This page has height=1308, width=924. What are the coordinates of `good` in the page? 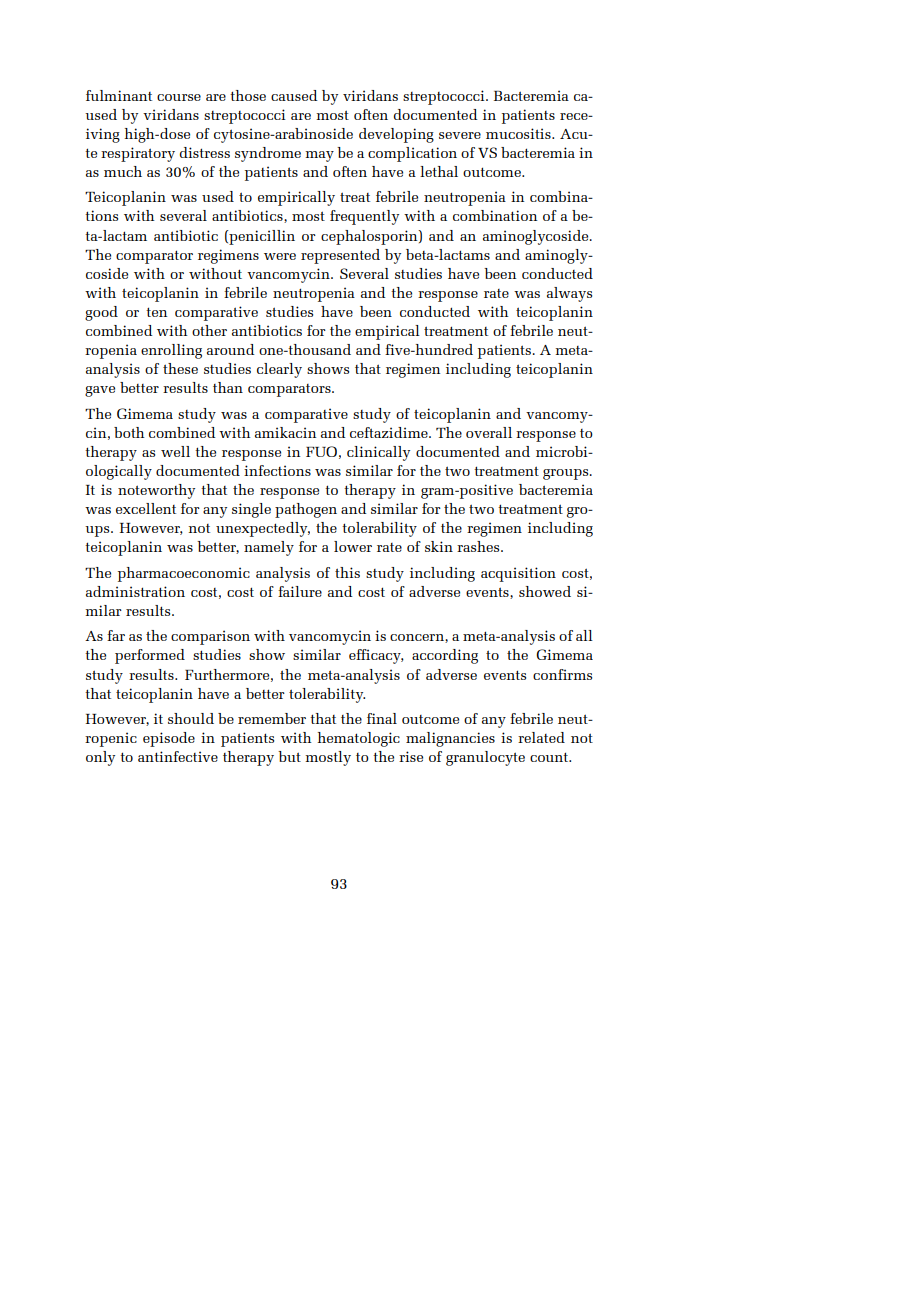 It's located at (101, 313).
